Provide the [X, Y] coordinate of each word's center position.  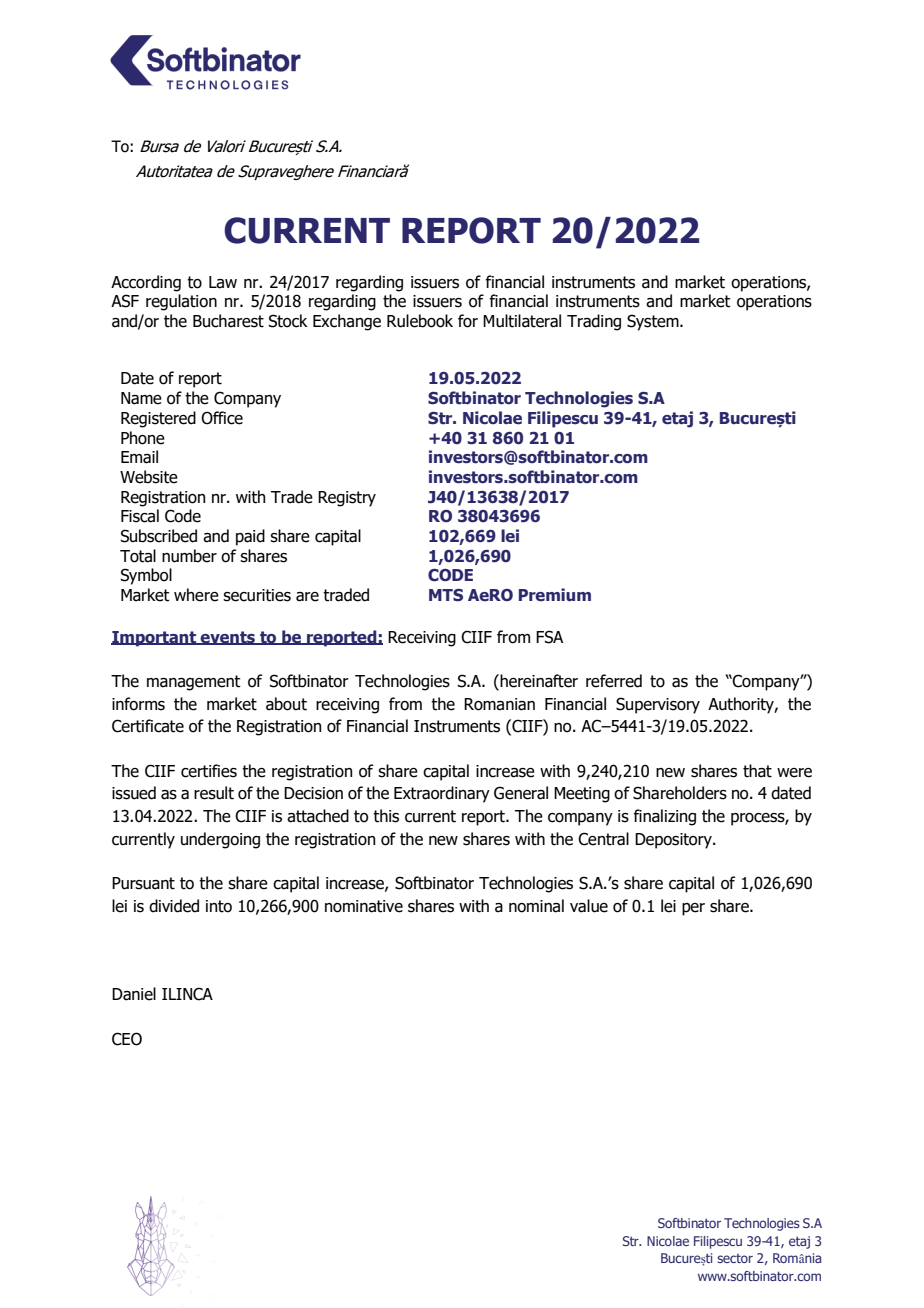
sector [735, 1258]
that [757, 771]
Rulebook [420, 321]
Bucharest [228, 321]
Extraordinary [442, 794]
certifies [209, 771]
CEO [127, 1039]
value [589, 906]
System [654, 322]
